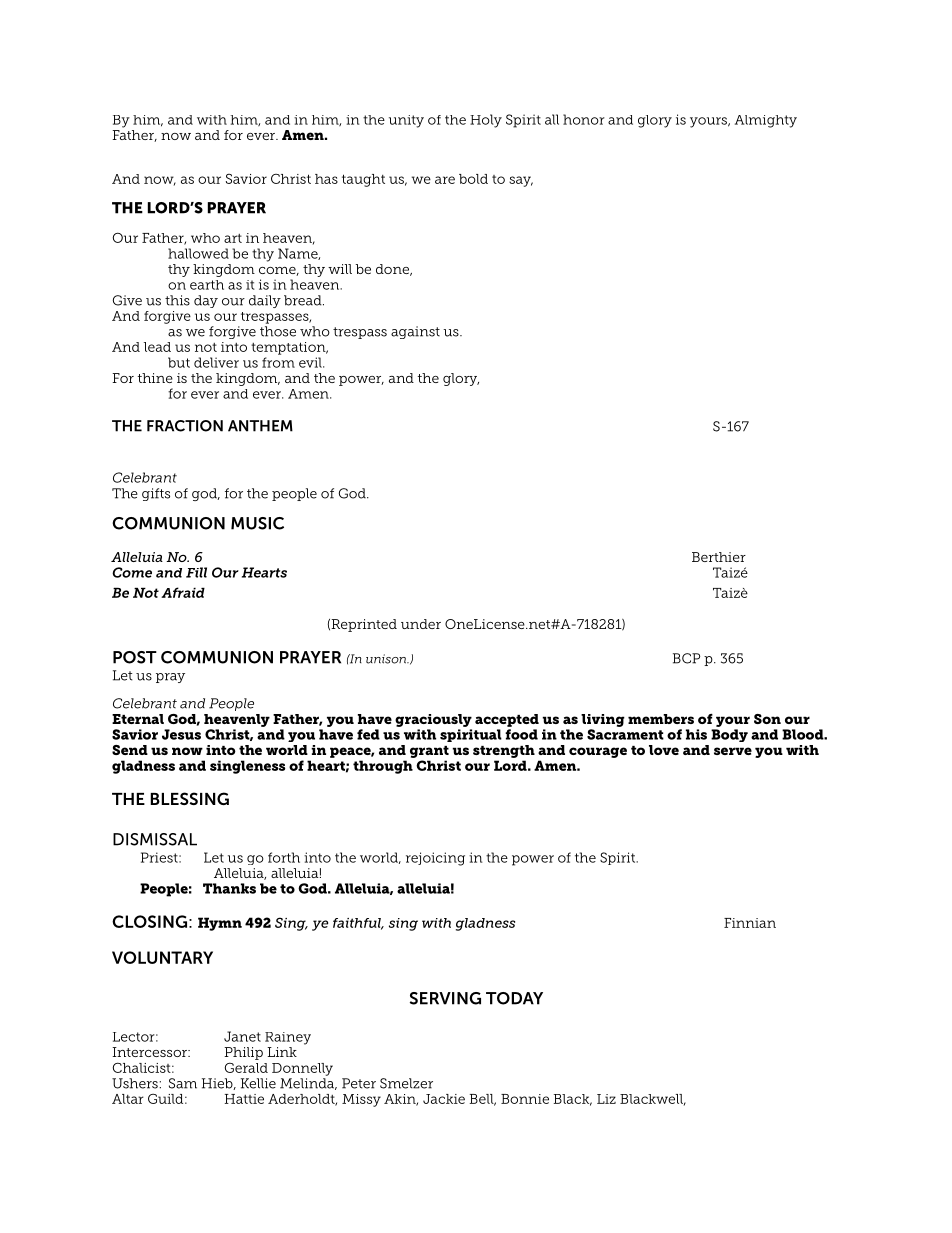  What do you see at coordinates (606, 1099) in the page?
I see `Liz` at bounding box center [606, 1099].
